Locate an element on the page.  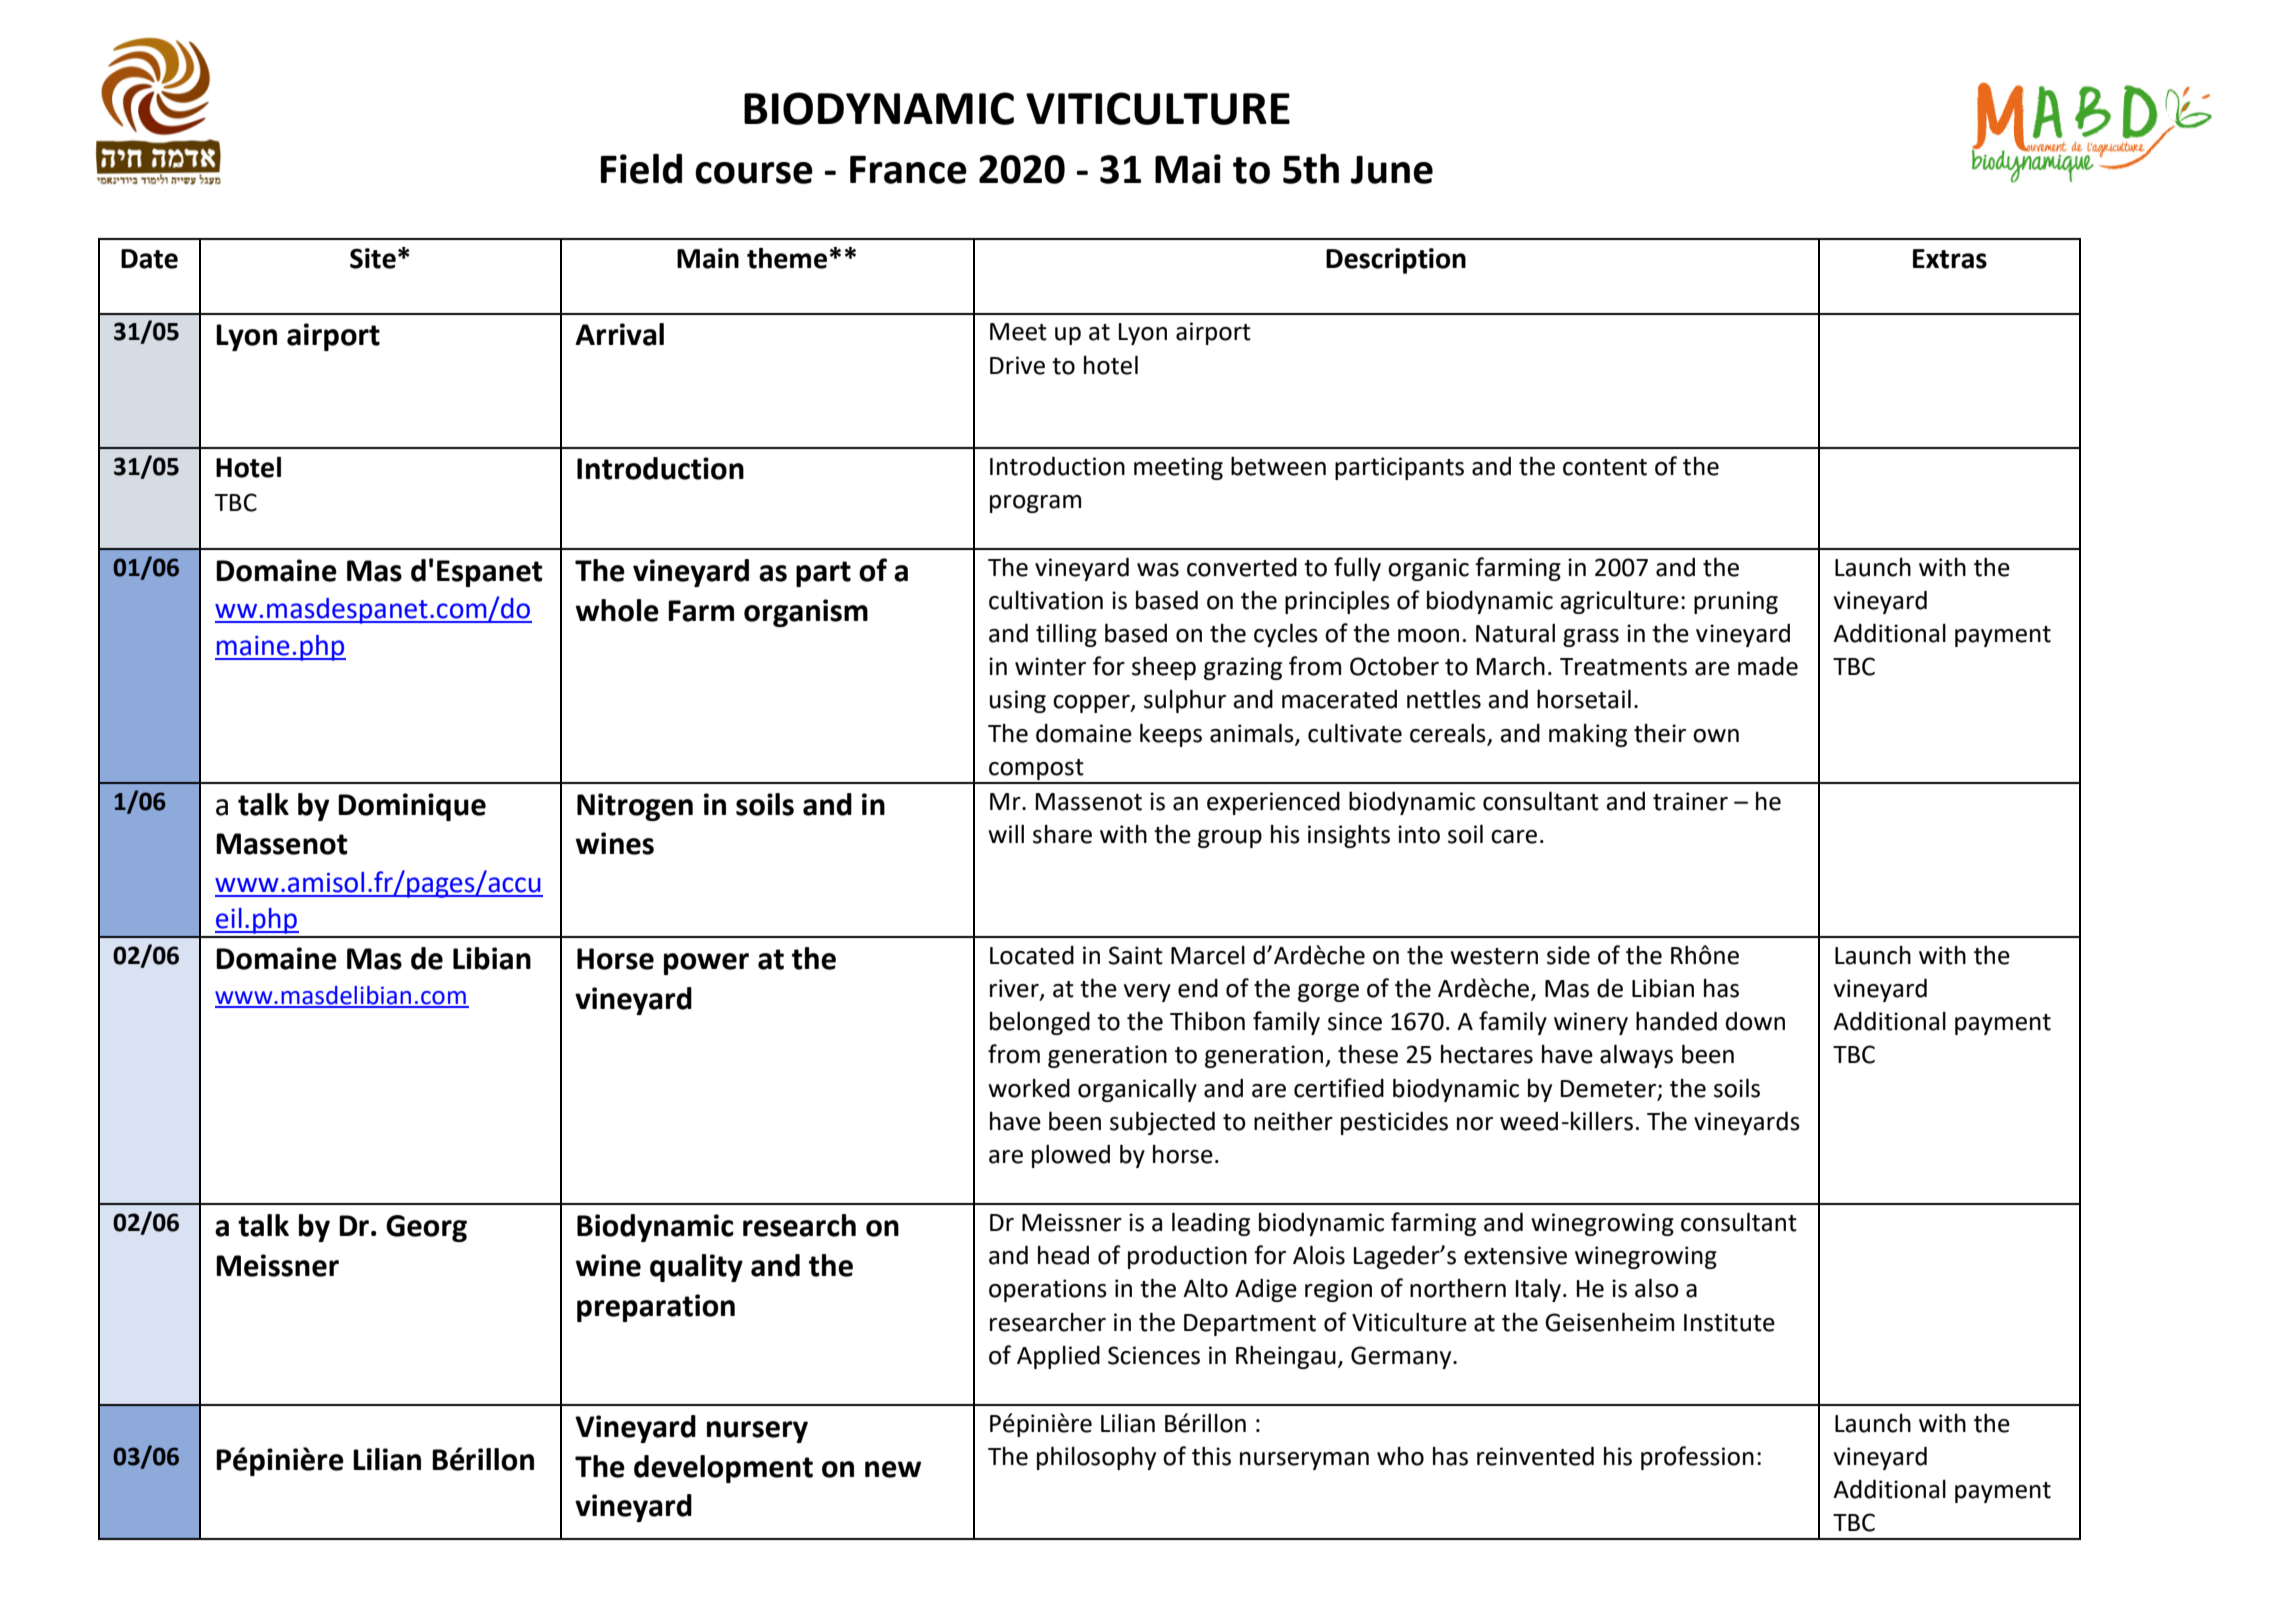
profession is located at coordinates (1697, 1458).
